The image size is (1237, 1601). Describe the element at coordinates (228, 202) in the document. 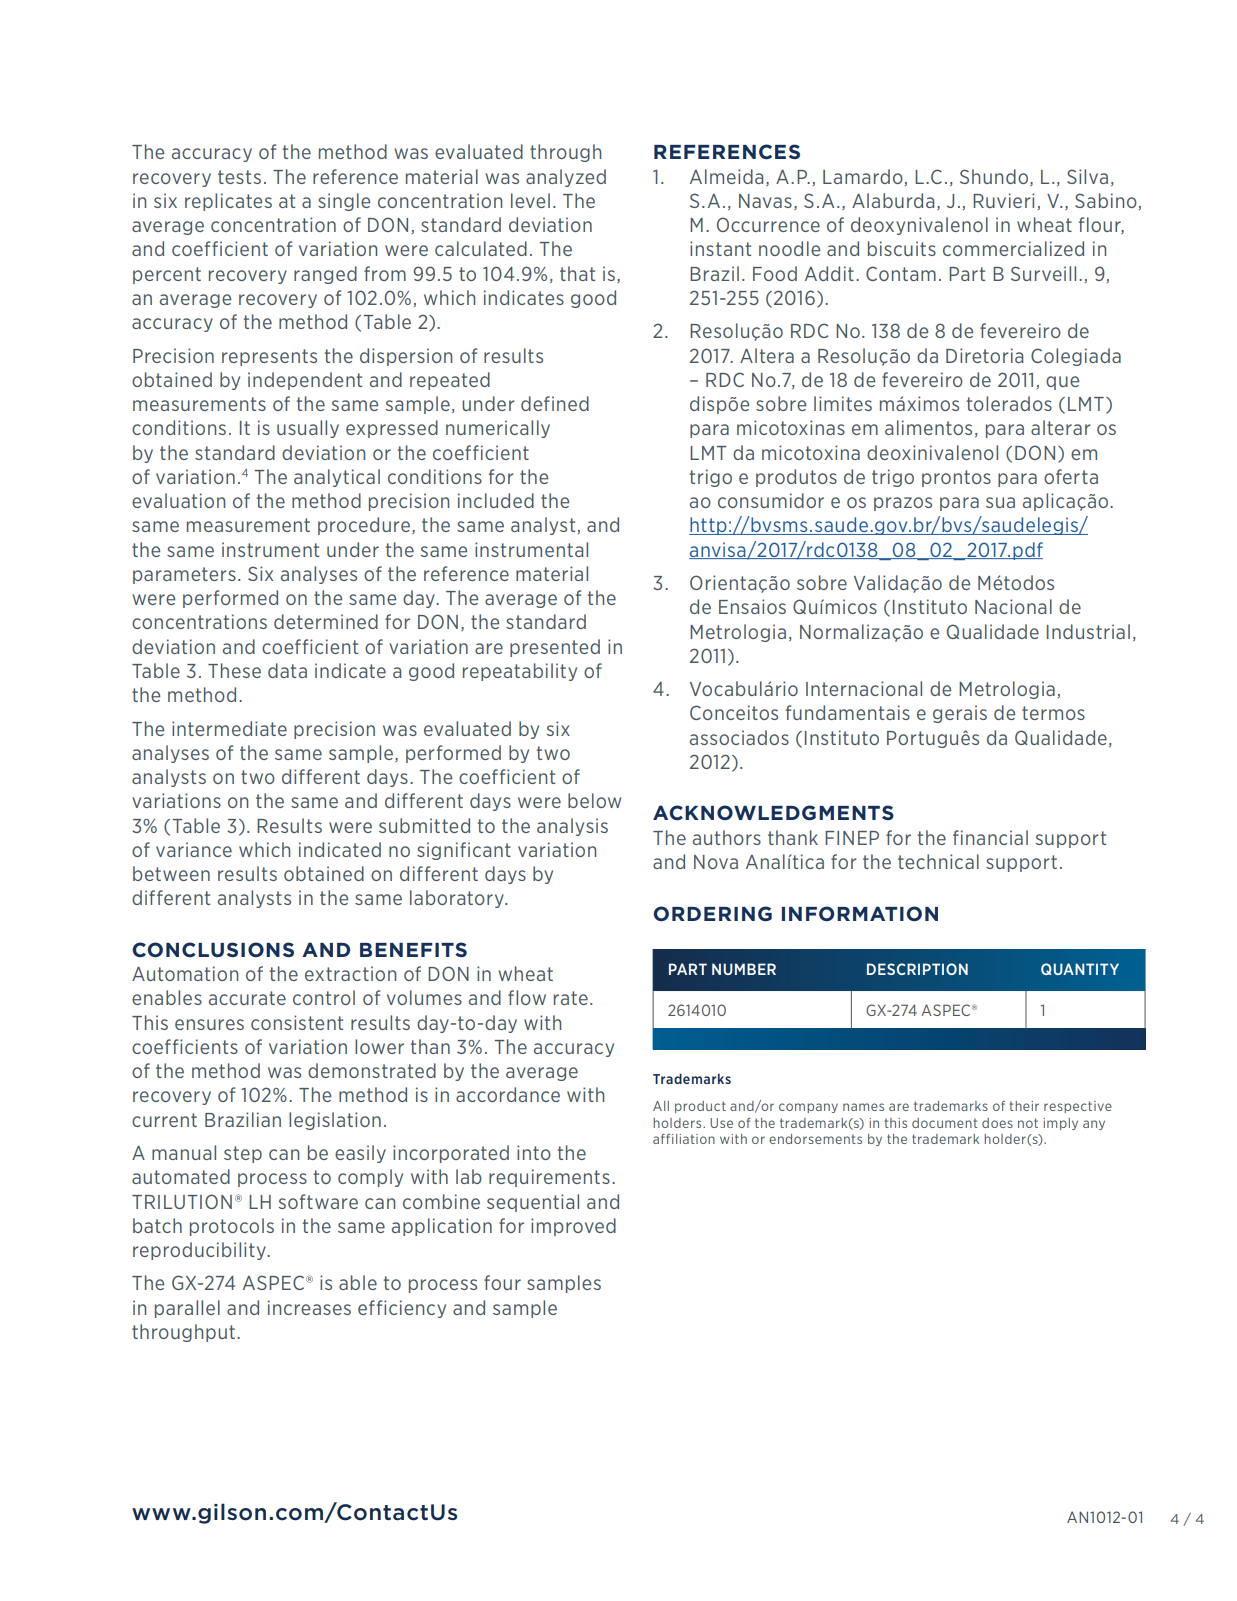

I see `replicates` at that location.
